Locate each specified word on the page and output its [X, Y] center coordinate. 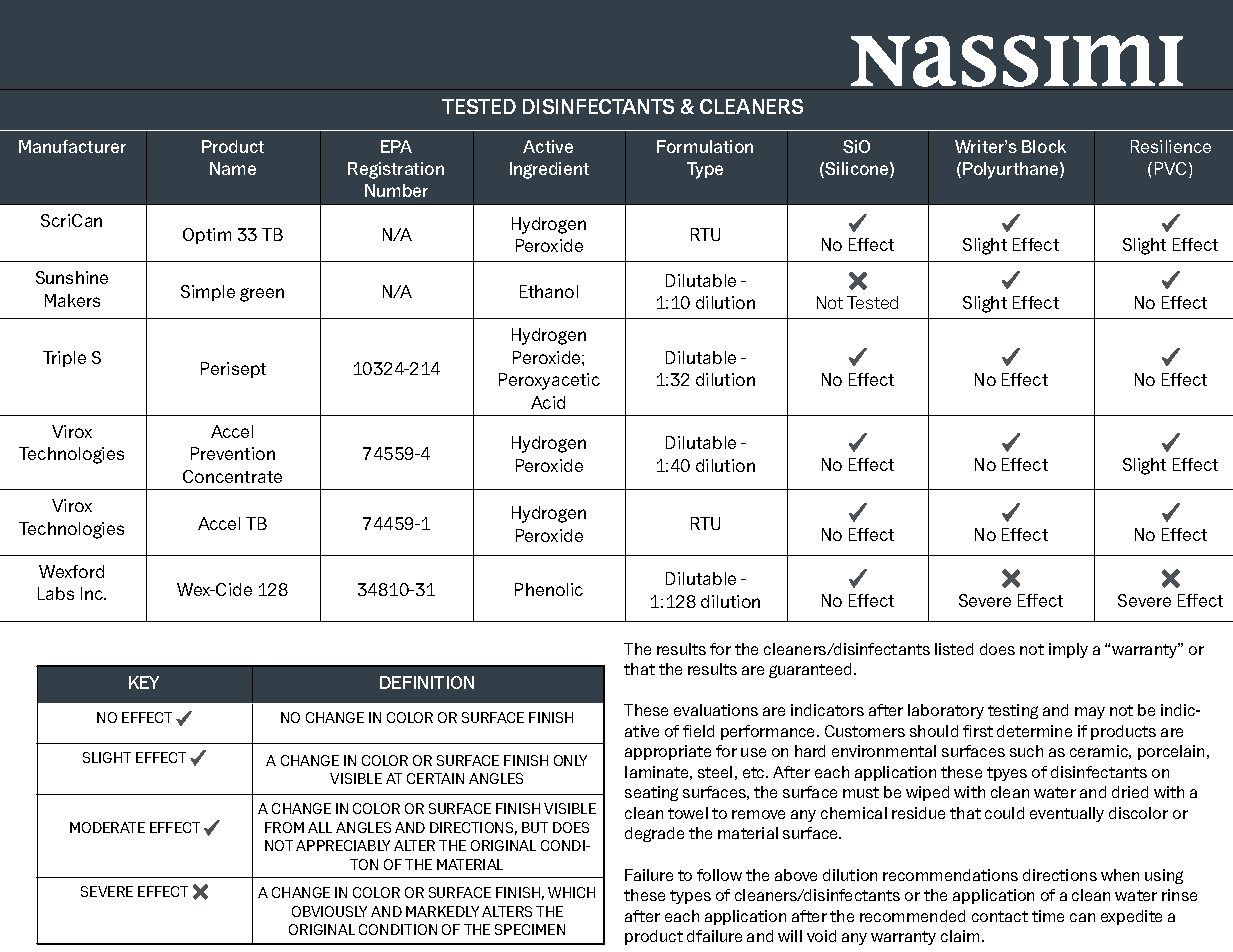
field [698, 731]
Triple [64, 359]
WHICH [571, 892]
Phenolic [549, 589]
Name [233, 168]
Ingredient [549, 170]
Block [1044, 146]
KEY [144, 682]
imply [1068, 650]
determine [1034, 731]
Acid [548, 402]
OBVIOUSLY [329, 911]
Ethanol [549, 291]
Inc [93, 593]
